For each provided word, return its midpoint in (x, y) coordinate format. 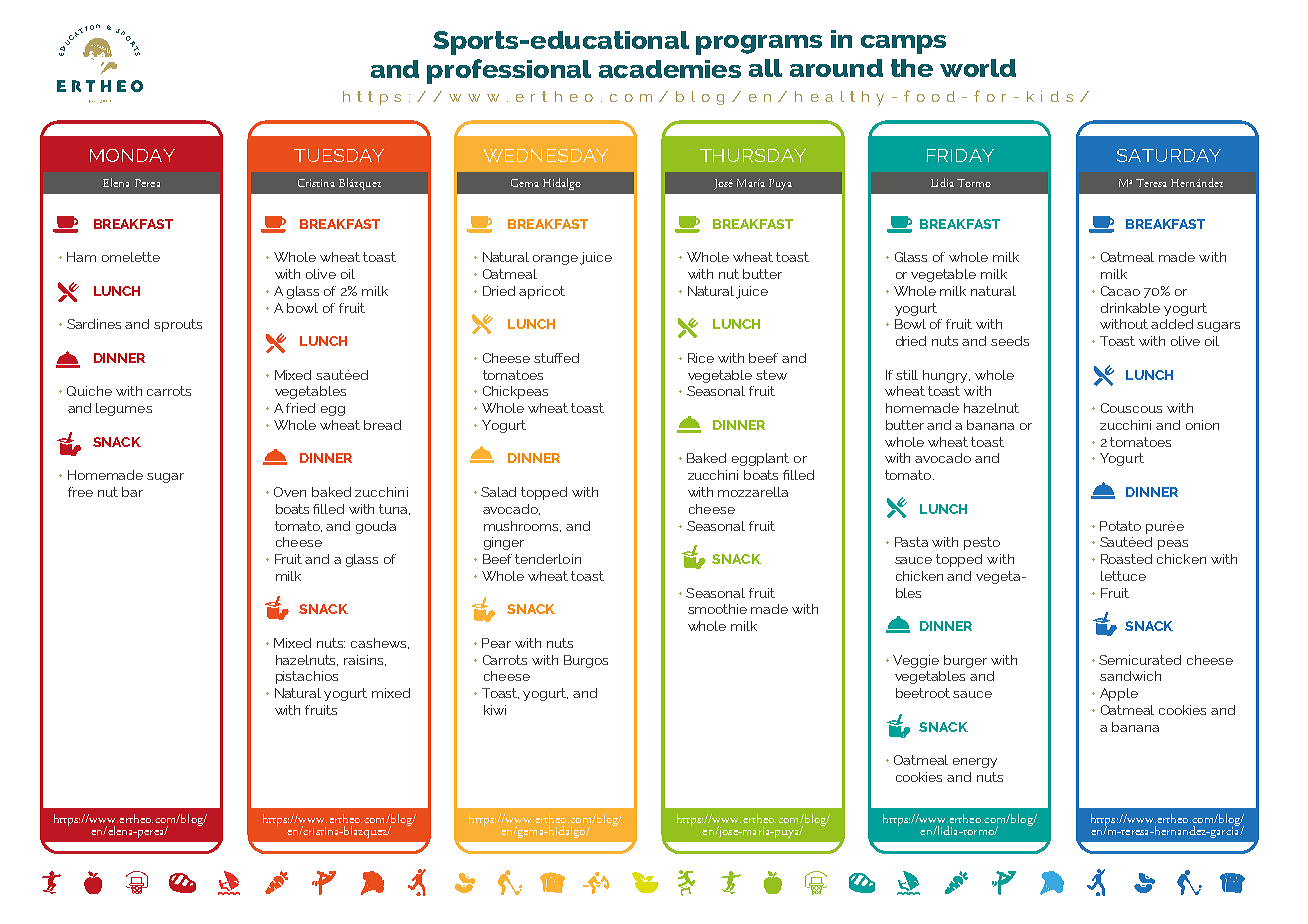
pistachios (307, 677)
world (978, 68)
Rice (701, 358)
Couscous (1131, 408)
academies (670, 69)
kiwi (495, 710)
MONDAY (132, 155)
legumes (124, 409)
